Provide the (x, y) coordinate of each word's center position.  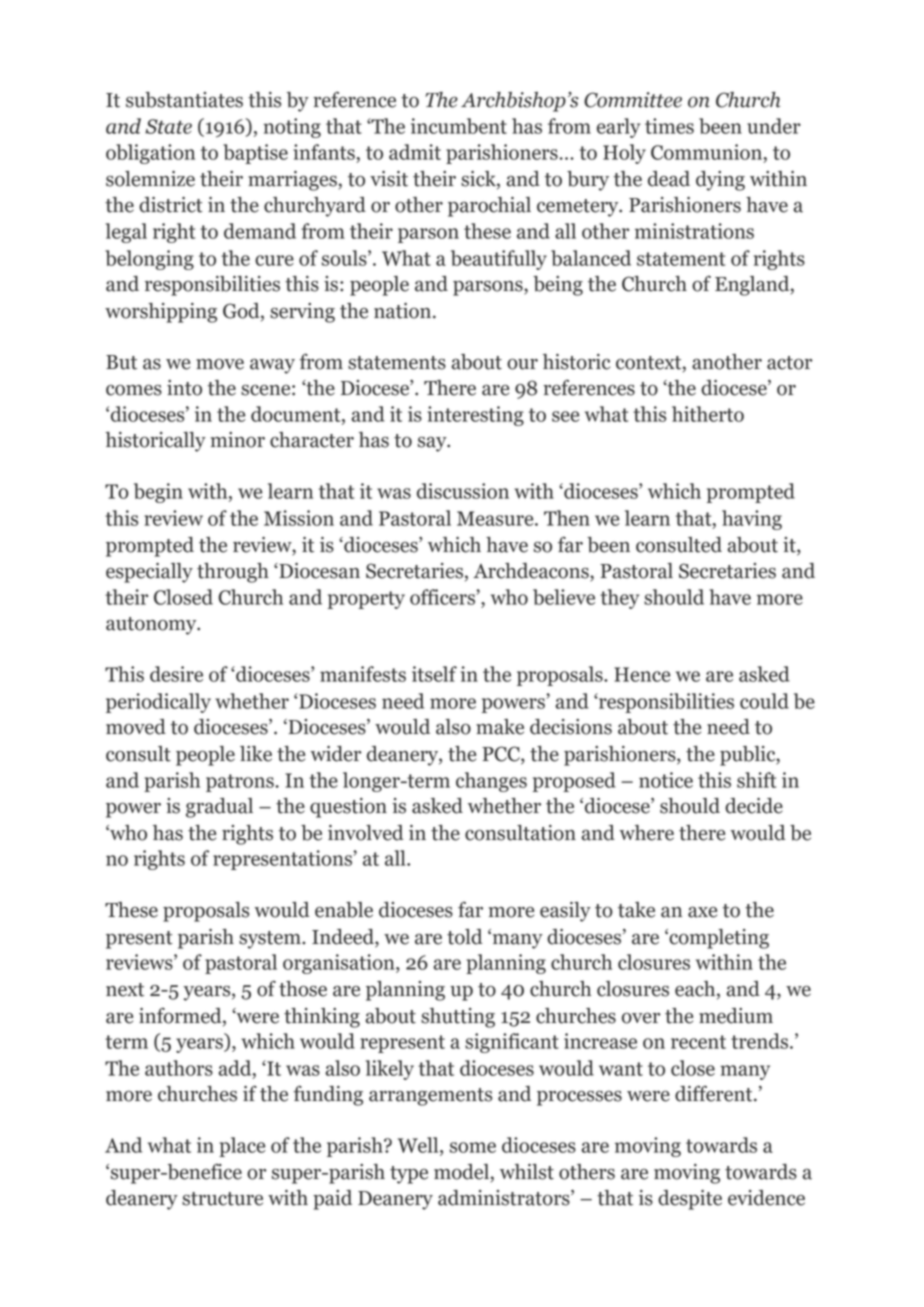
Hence (642, 674)
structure (222, 1199)
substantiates (184, 100)
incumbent (459, 126)
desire (176, 674)
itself (434, 674)
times (669, 126)
